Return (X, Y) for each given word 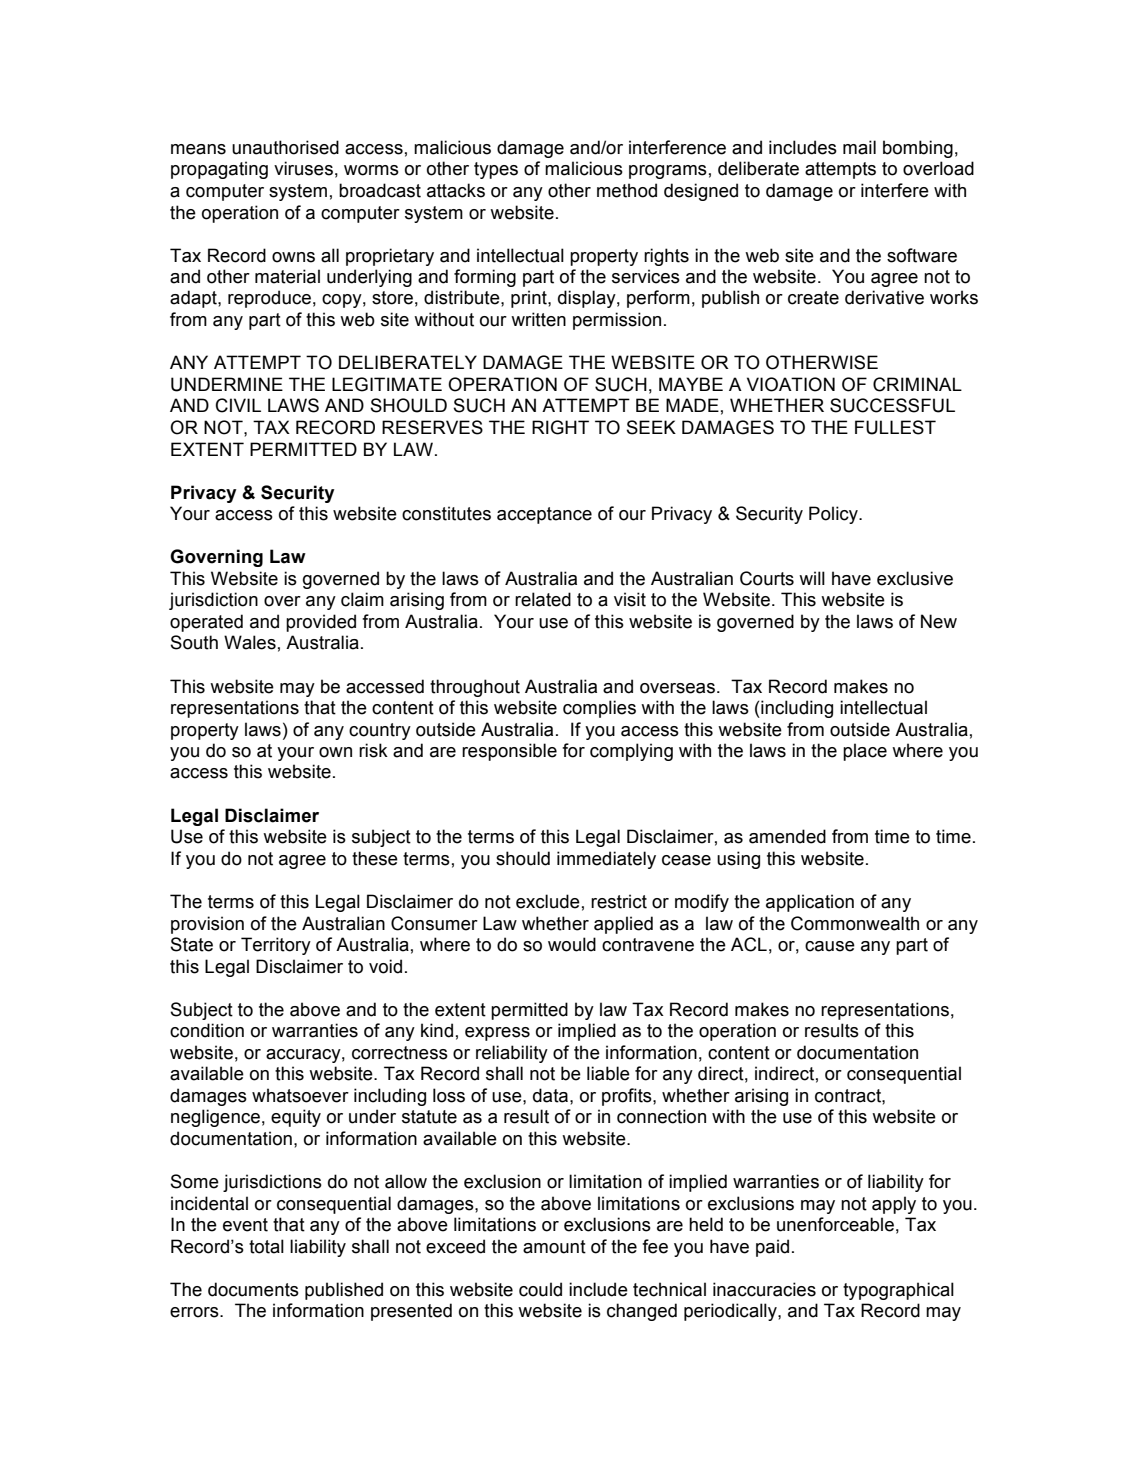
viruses (303, 168)
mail (859, 147)
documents (253, 1289)
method (627, 190)
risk (373, 750)
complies (599, 709)
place (865, 752)
